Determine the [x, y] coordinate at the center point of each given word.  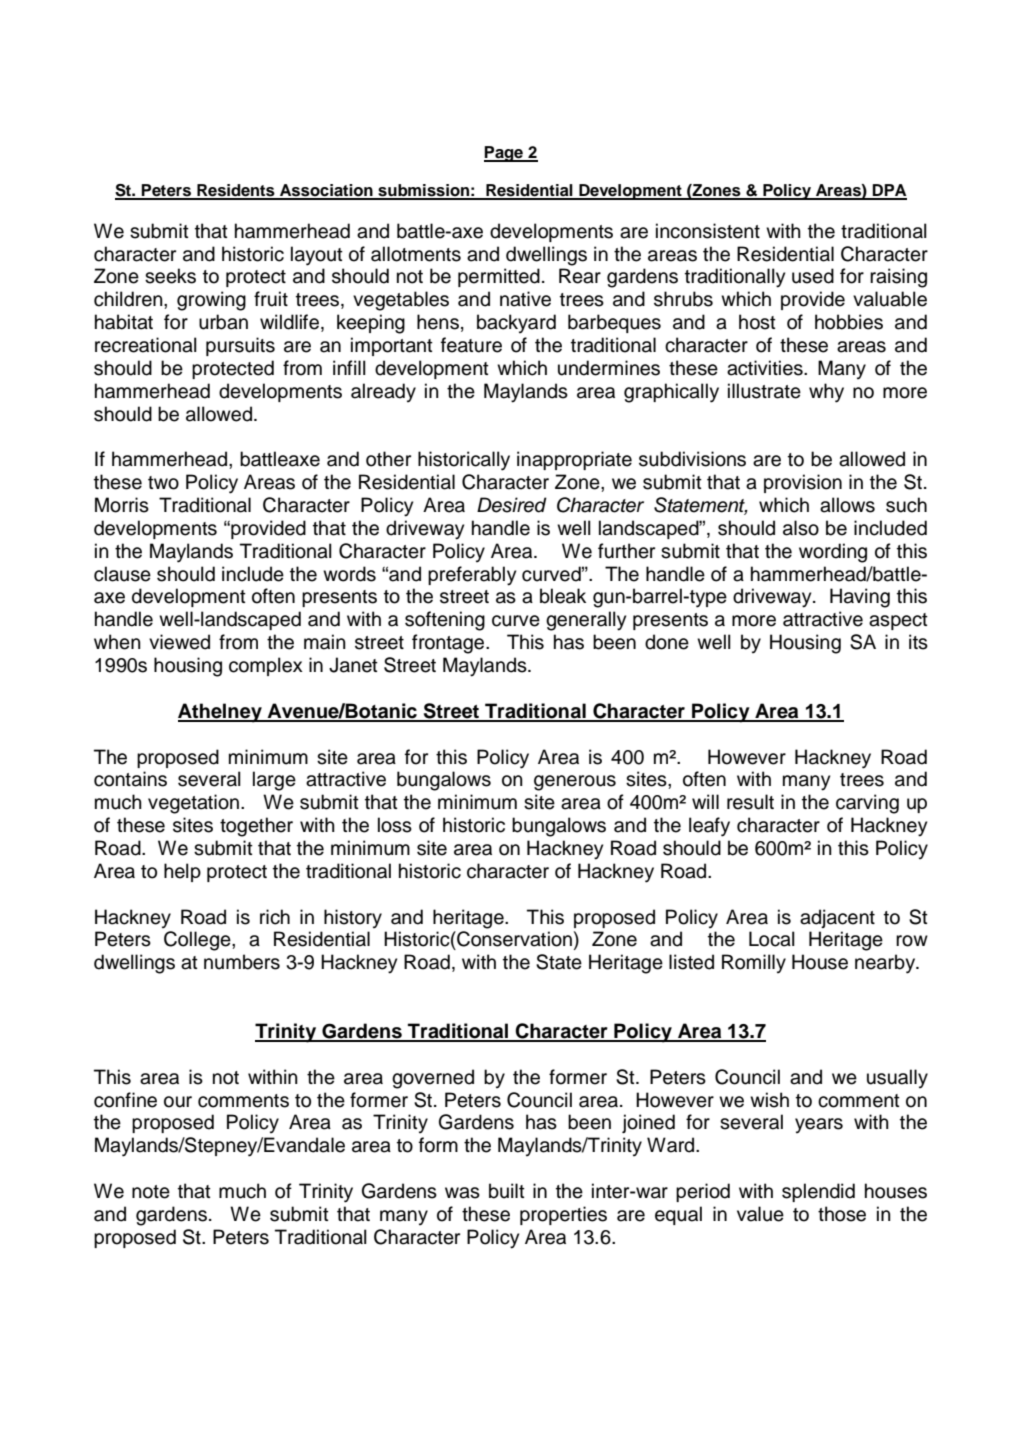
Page [504, 154]
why [826, 393]
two [163, 483]
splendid [818, 1192]
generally [586, 621]
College [198, 941]
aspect [898, 621]
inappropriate [574, 460]
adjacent [837, 918]
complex [266, 666]
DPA [889, 191]
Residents [236, 191]
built [507, 1191]
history [353, 918]
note [151, 1192]
